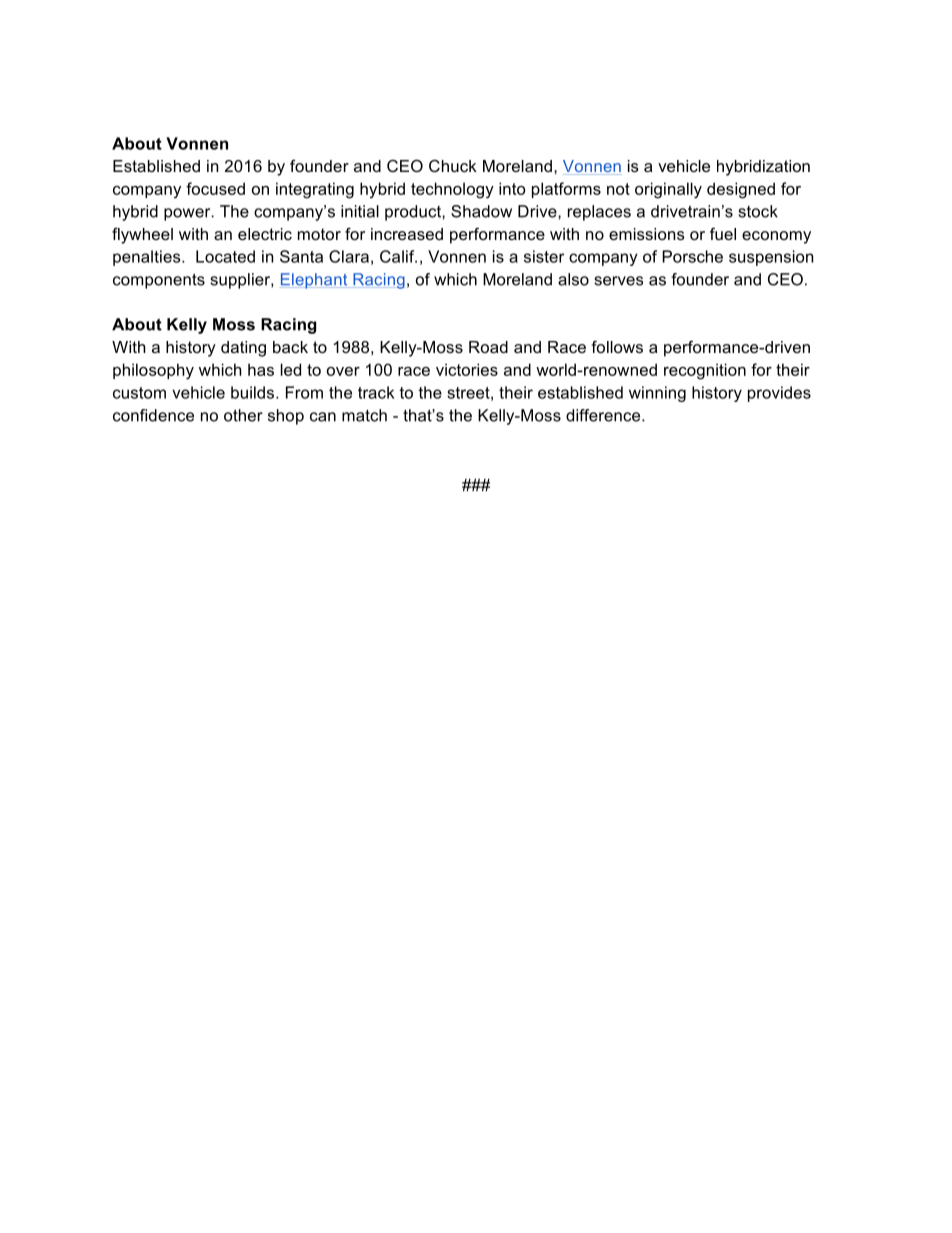  What do you see at coordinates (668, 190) in the screenshot?
I see `originally` at bounding box center [668, 190].
